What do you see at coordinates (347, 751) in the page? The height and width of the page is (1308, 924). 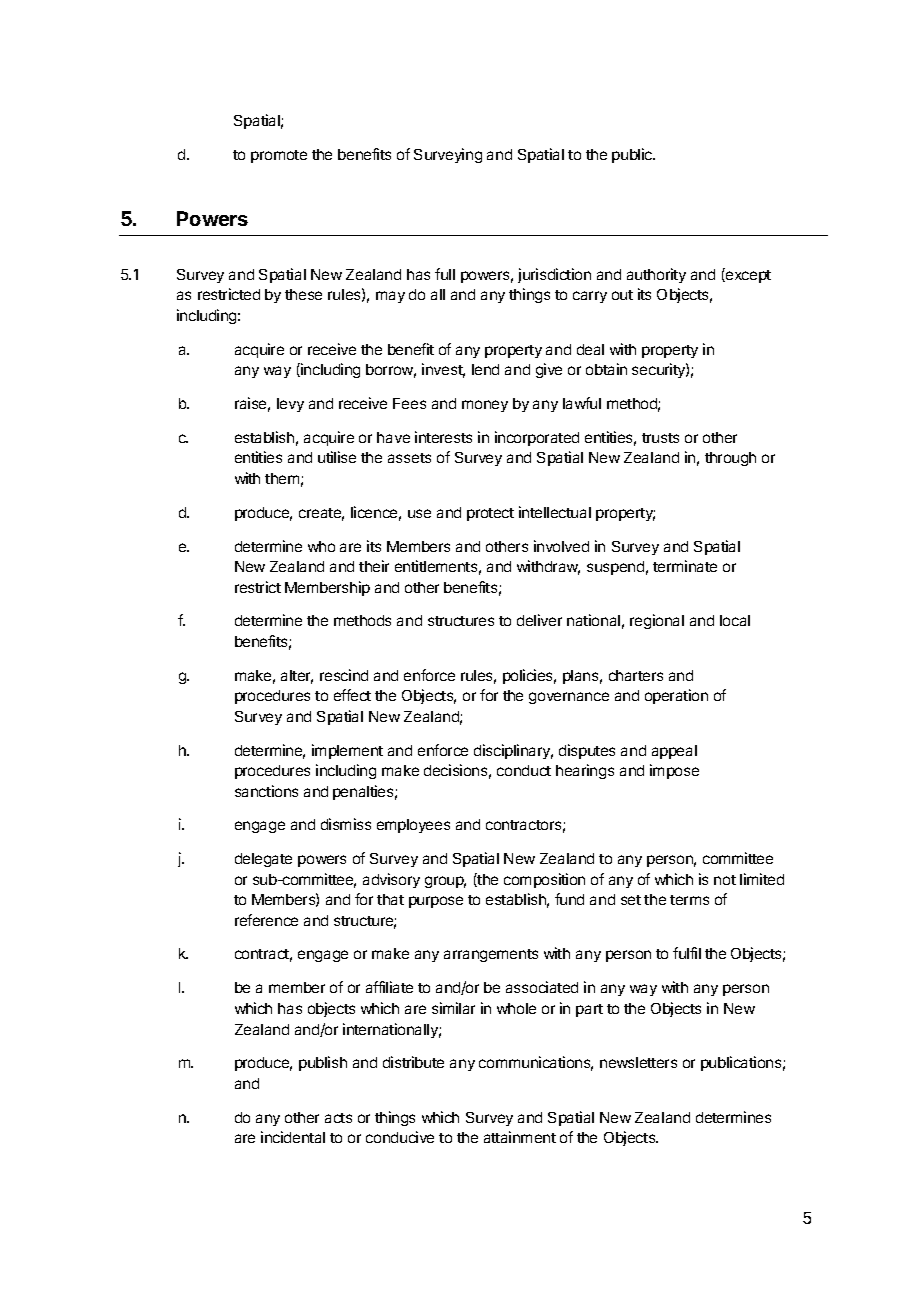 I see `implement` at bounding box center [347, 751].
